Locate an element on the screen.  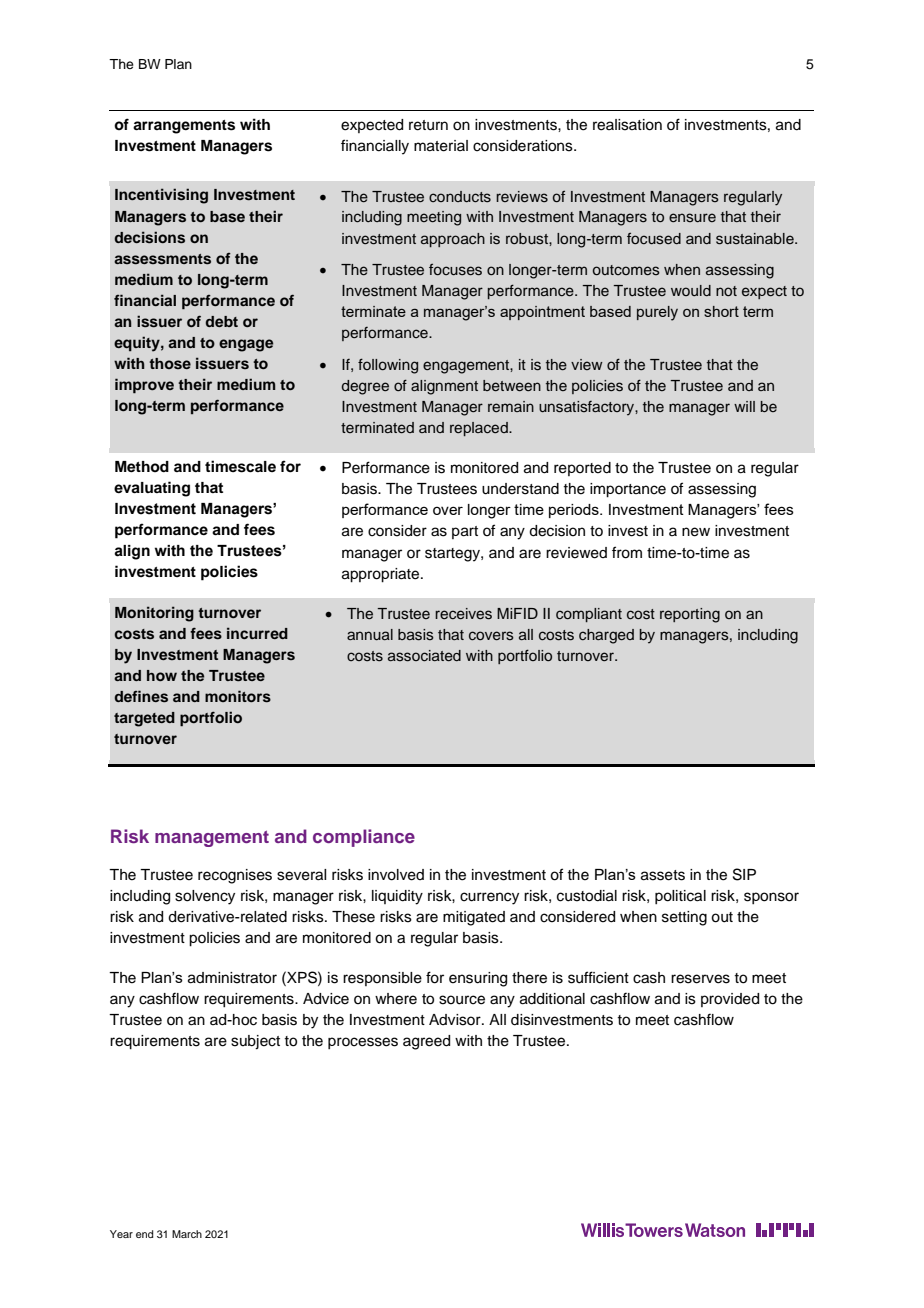
evaluating is located at coordinates (152, 489).
